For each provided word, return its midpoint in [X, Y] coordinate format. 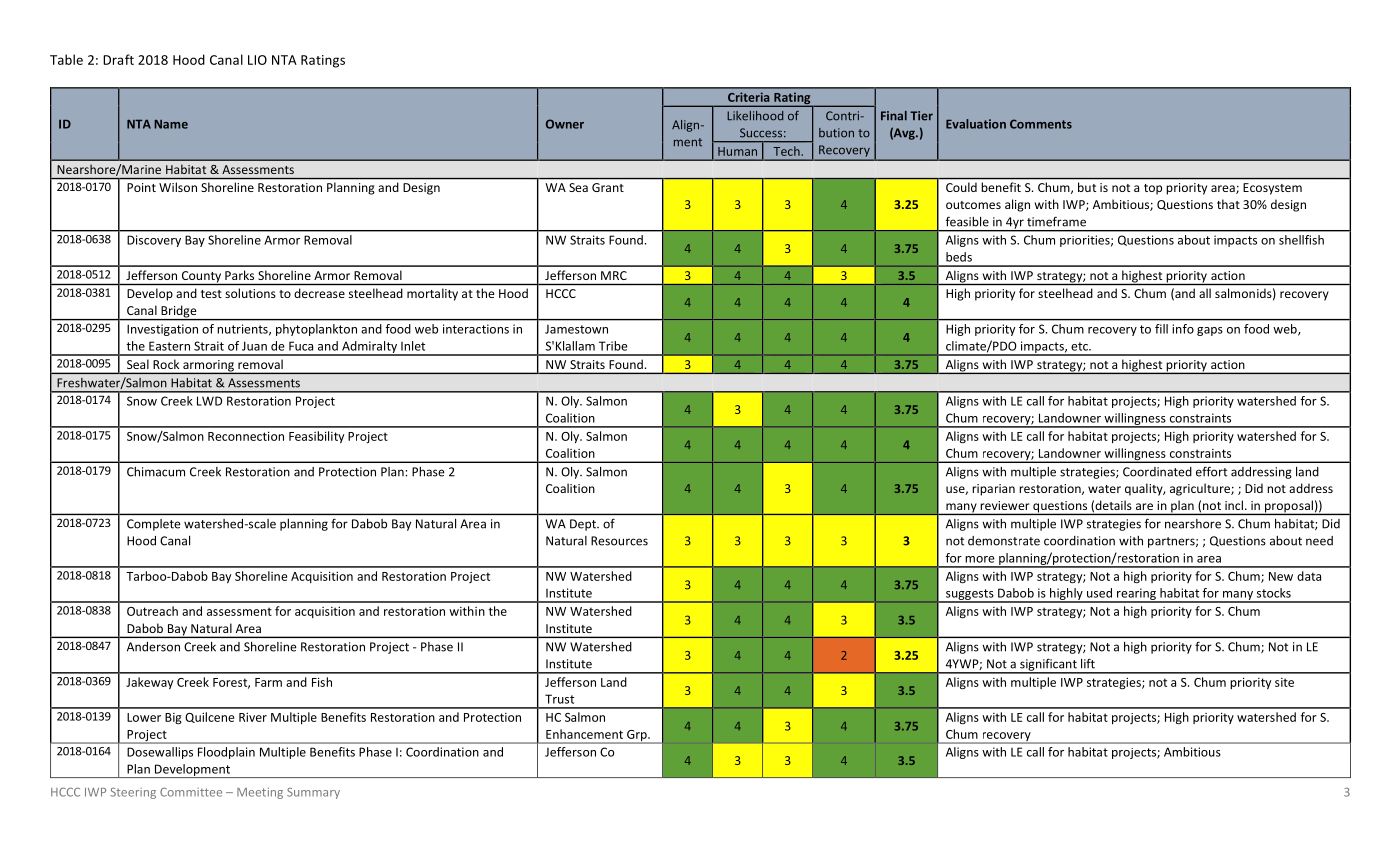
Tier [921, 116]
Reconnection [246, 436]
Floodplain [226, 753]
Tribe [613, 346]
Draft [118, 59]
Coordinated [1157, 472]
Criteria [748, 97]
